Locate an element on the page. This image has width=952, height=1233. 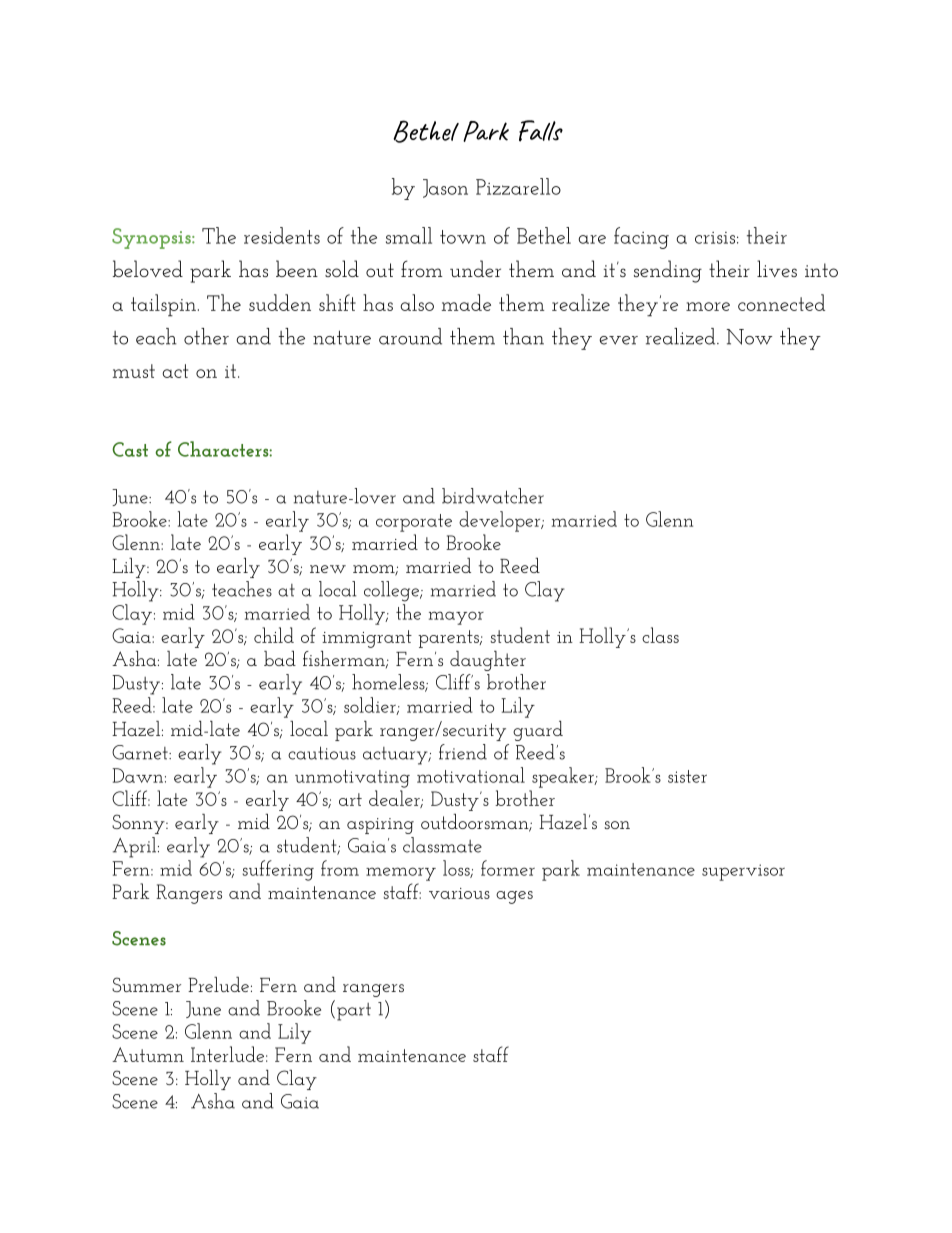
mayor is located at coordinates (456, 618).
